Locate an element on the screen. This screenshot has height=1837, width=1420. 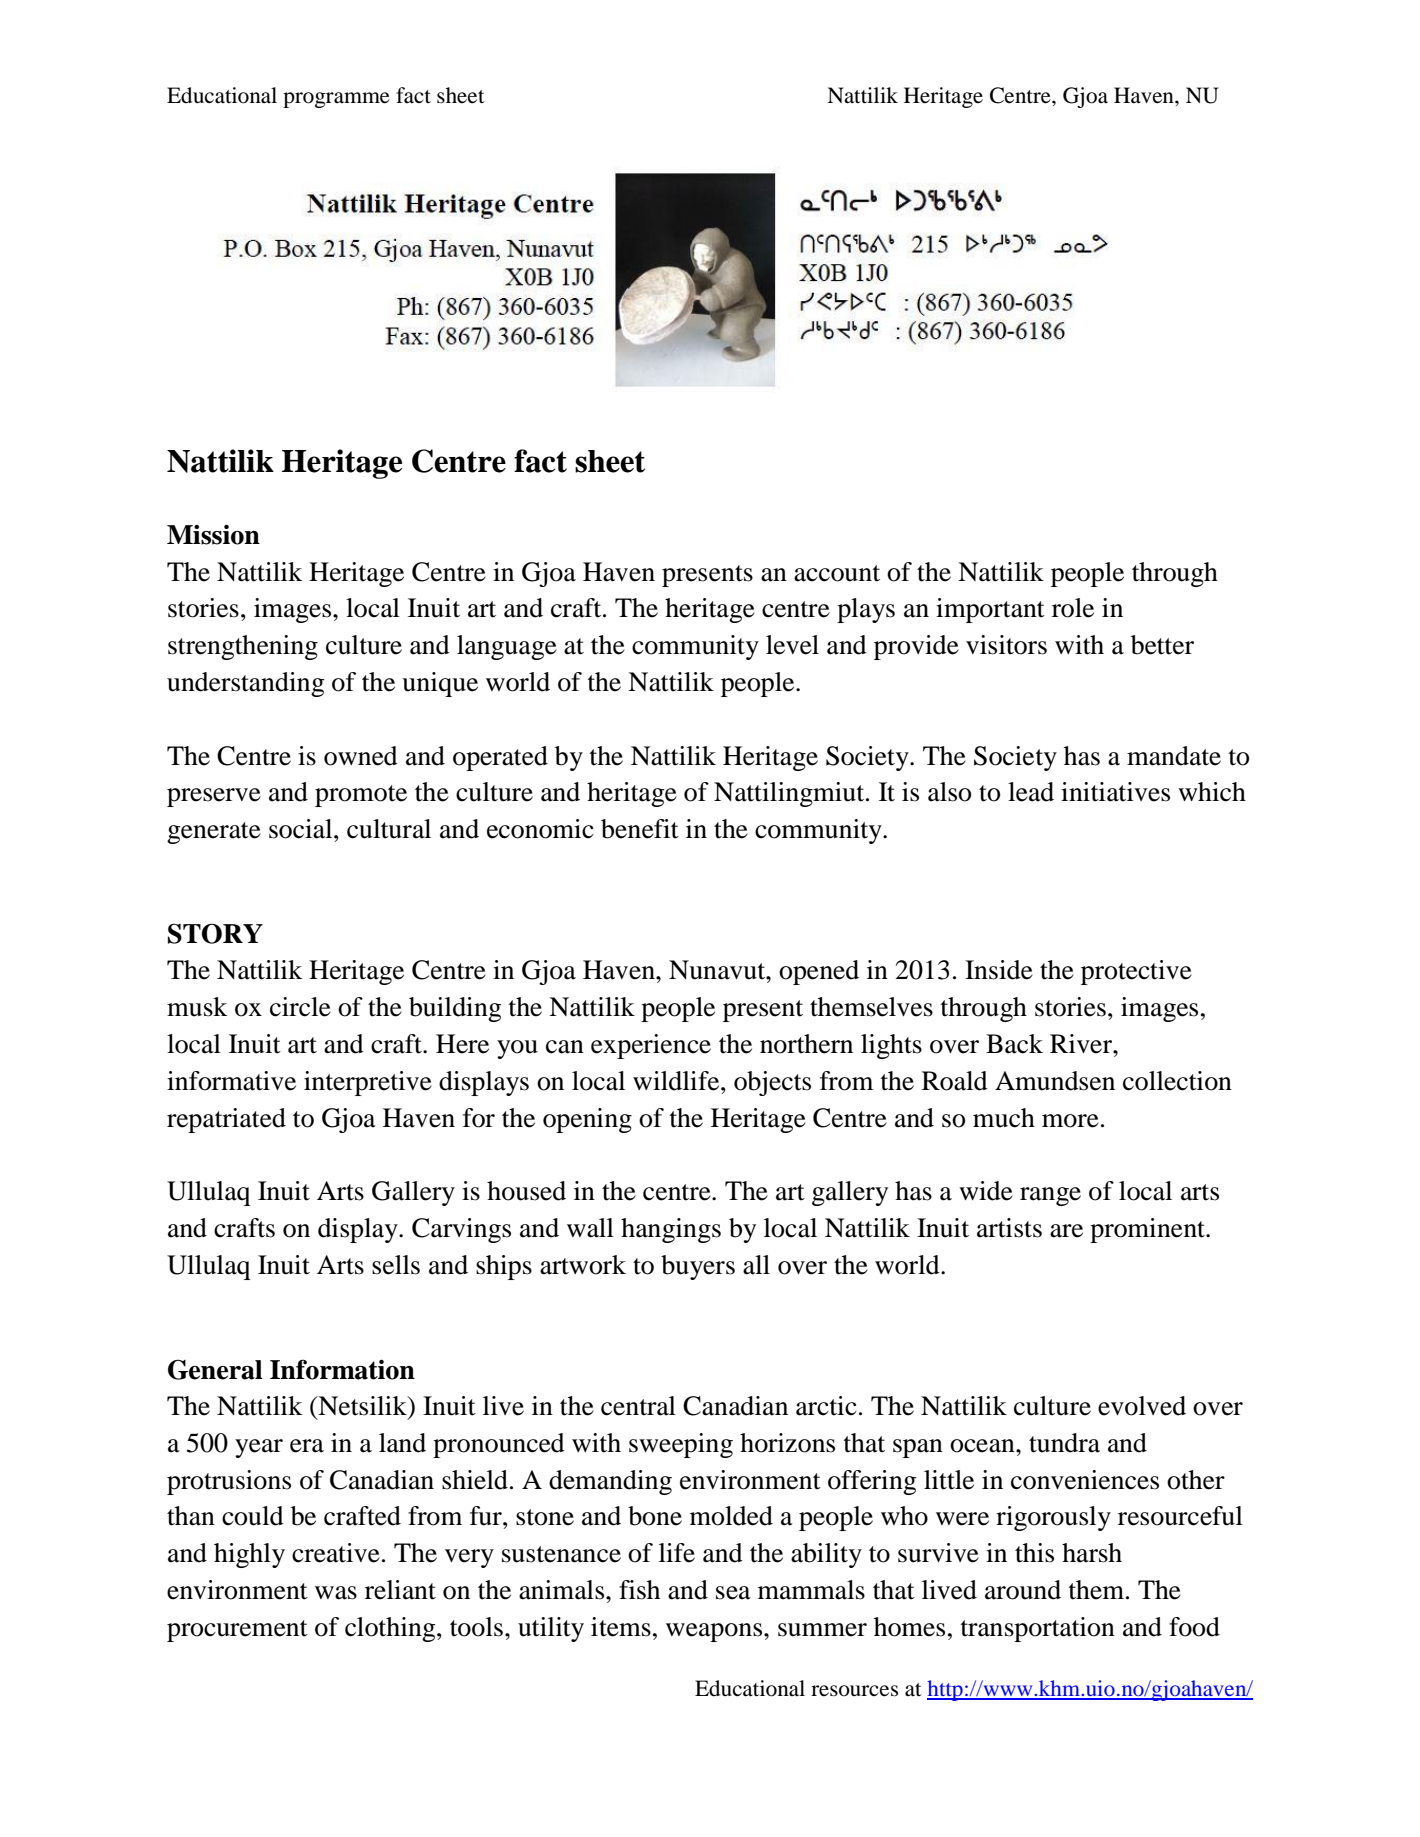
better is located at coordinates (1162, 645).
